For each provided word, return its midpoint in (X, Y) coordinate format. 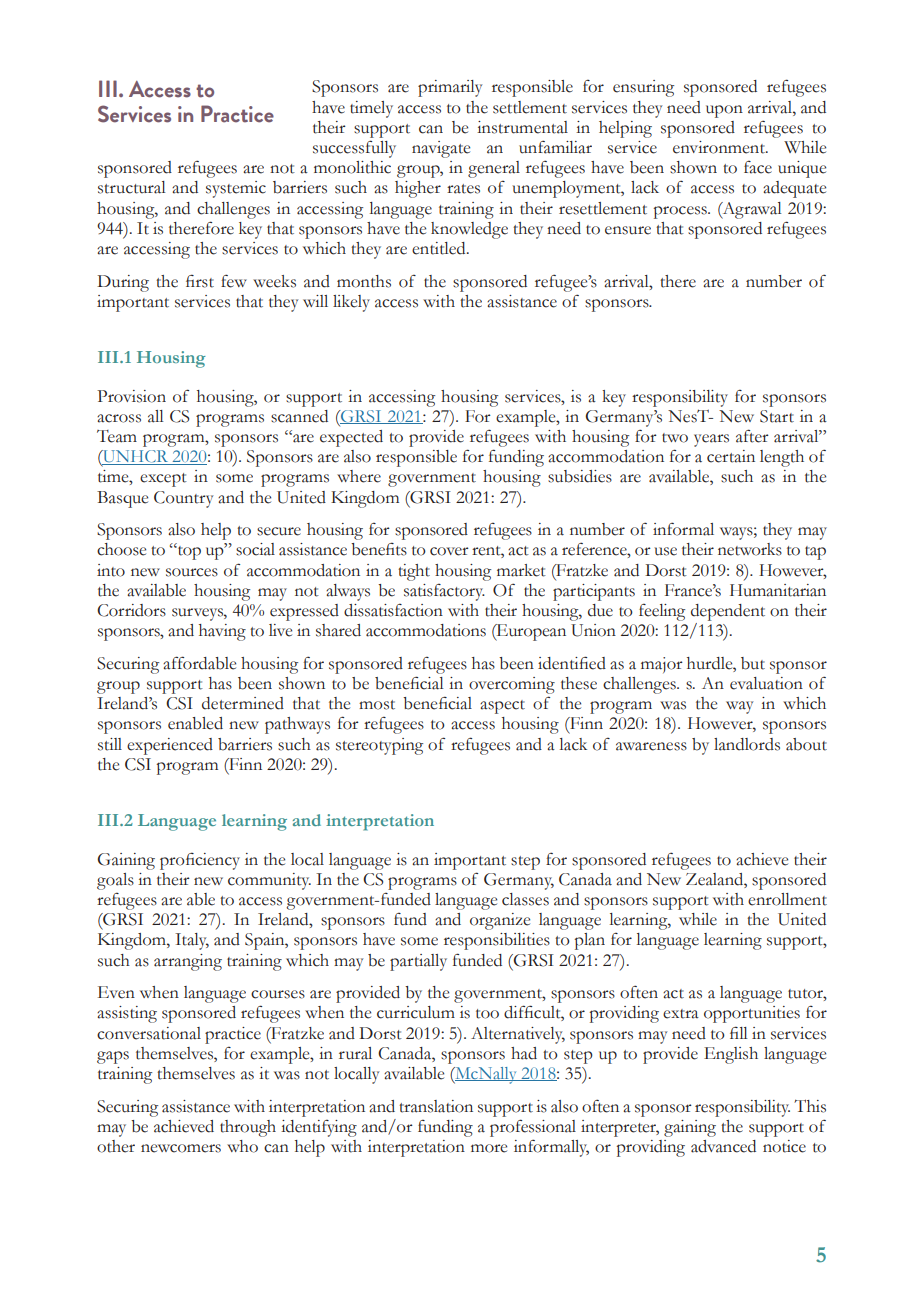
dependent (728, 612)
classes (525, 899)
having (222, 632)
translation (436, 1106)
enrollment (787, 899)
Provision (131, 396)
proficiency (200, 861)
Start (777, 416)
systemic (236, 189)
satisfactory (444, 592)
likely (351, 303)
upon (724, 111)
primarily (450, 88)
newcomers (181, 1148)
